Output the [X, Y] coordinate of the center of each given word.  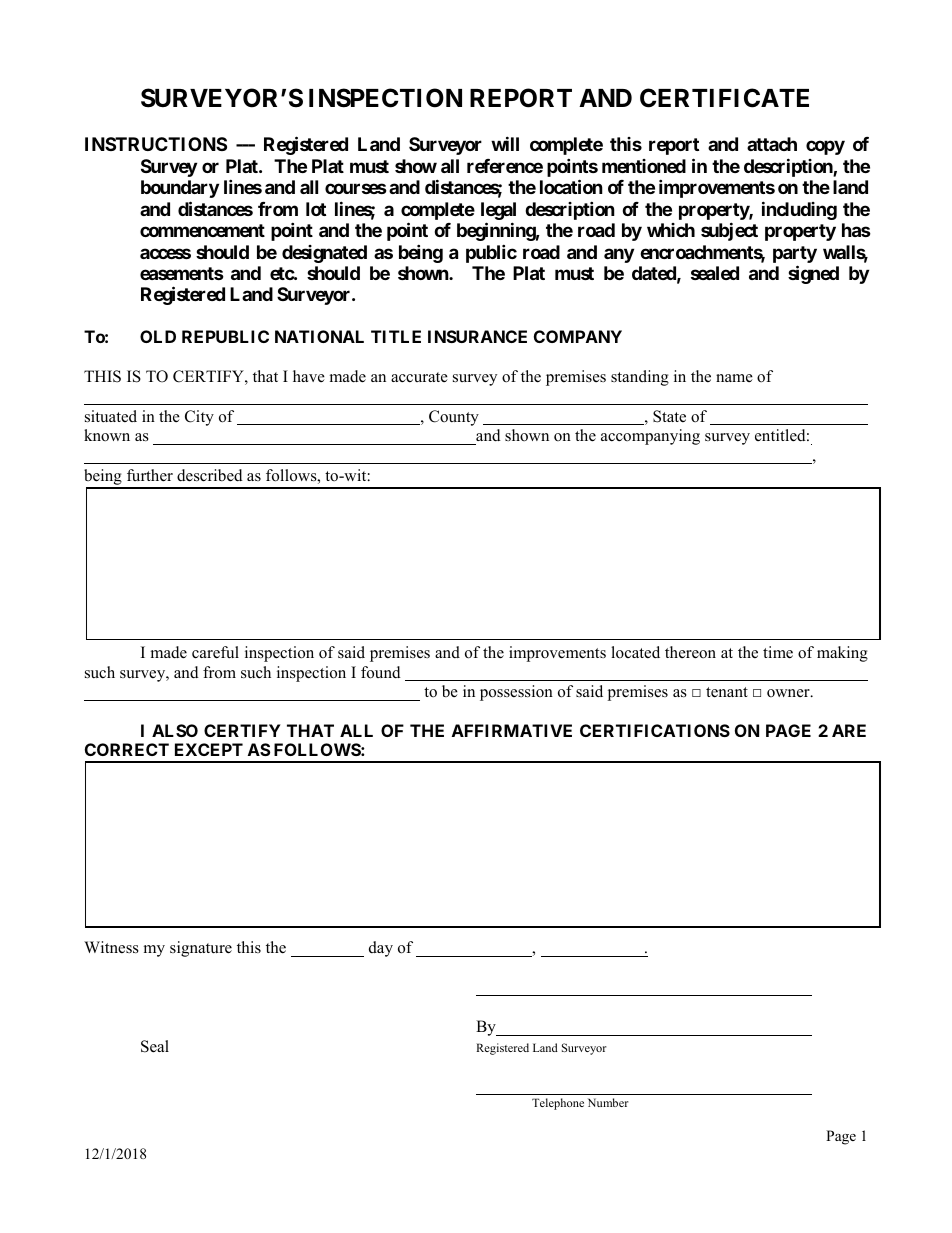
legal [498, 211]
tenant [727, 692]
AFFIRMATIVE [512, 730]
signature [201, 949]
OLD [158, 336]
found [381, 672]
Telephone [558, 1104]
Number [608, 1102]
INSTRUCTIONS [156, 144]
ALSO [175, 730]
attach [772, 144]
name [734, 378]
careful [215, 652]
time [778, 652]
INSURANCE [477, 336]
